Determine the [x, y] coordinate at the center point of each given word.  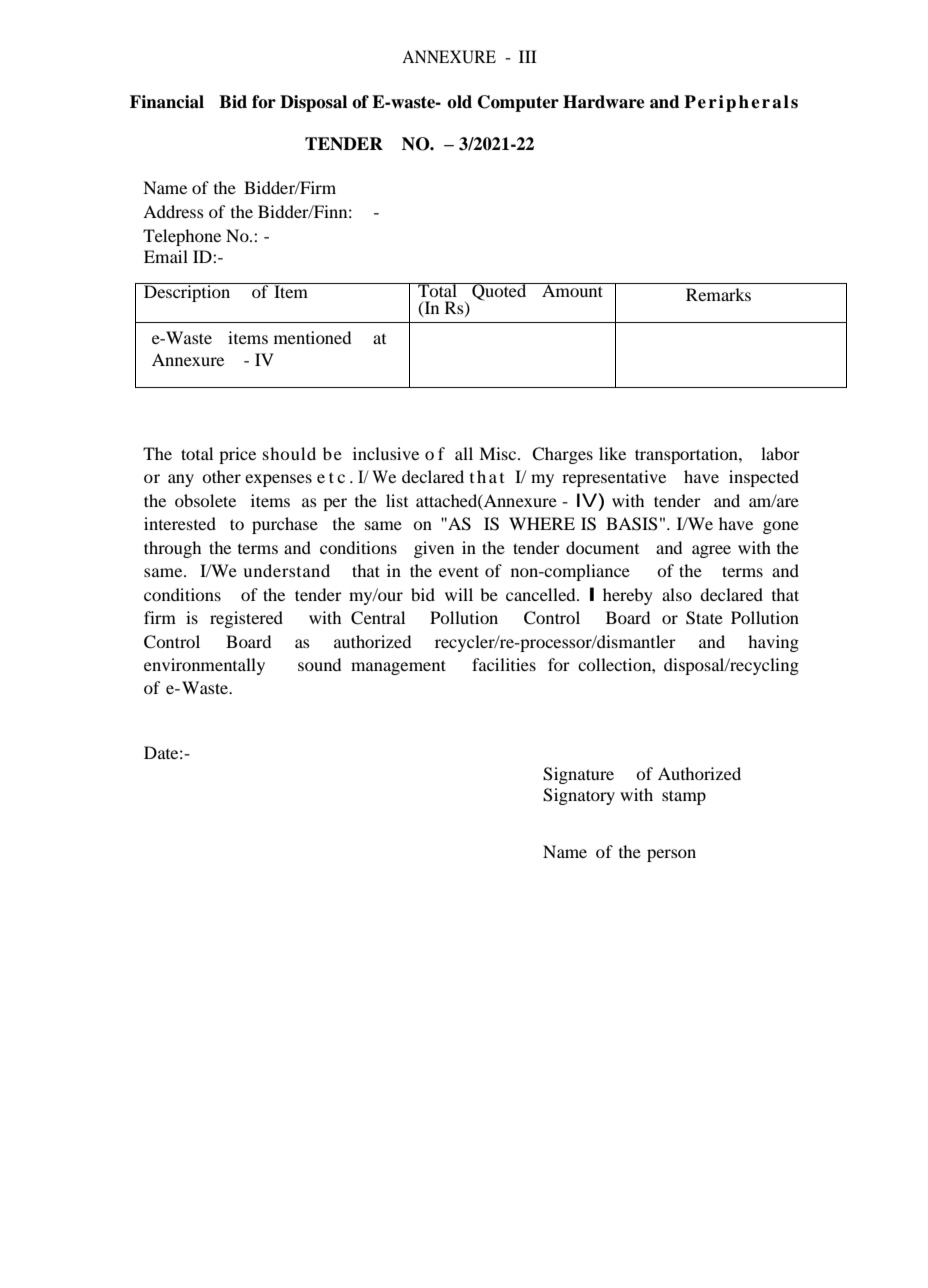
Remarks [718, 294]
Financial [167, 102]
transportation [687, 455]
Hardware [604, 102]
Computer [518, 103]
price [237, 455]
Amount [573, 290]
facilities [504, 664]
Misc [499, 453]
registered [246, 619]
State [704, 618]
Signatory [579, 796]
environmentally [204, 666]
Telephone [182, 237]
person [671, 855]
